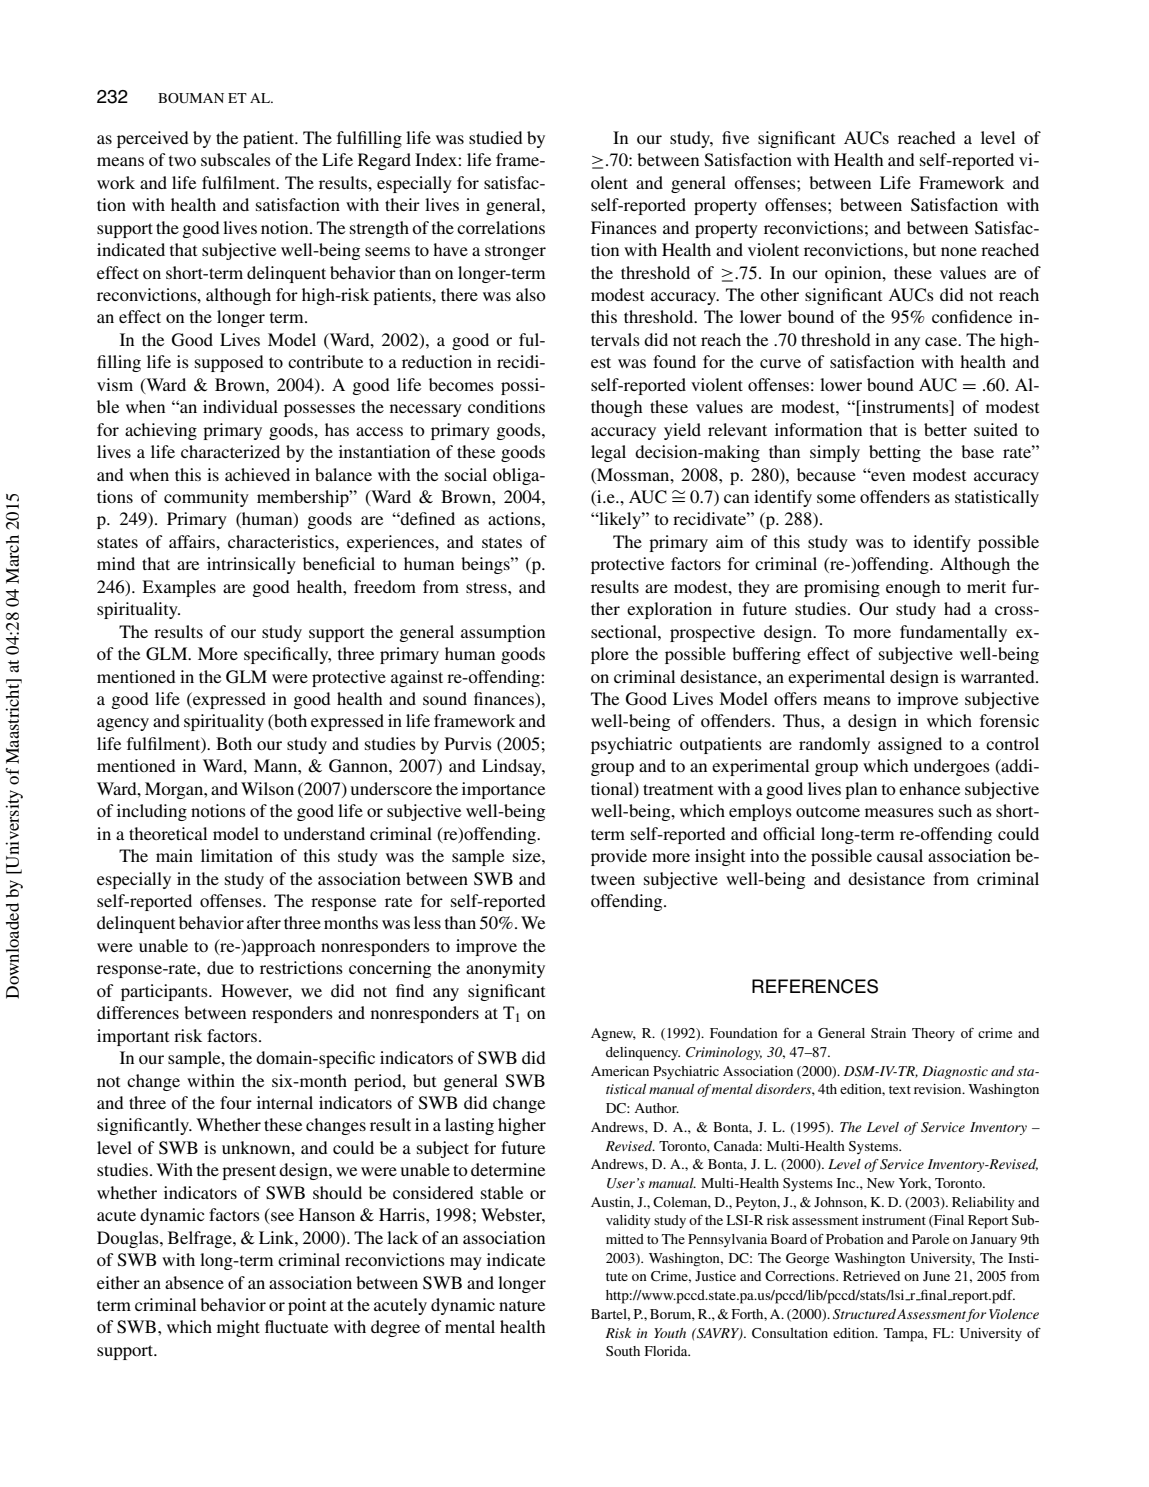 The image size is (1149, 1487). I want to click on intrinsically, so click(251, 565).
